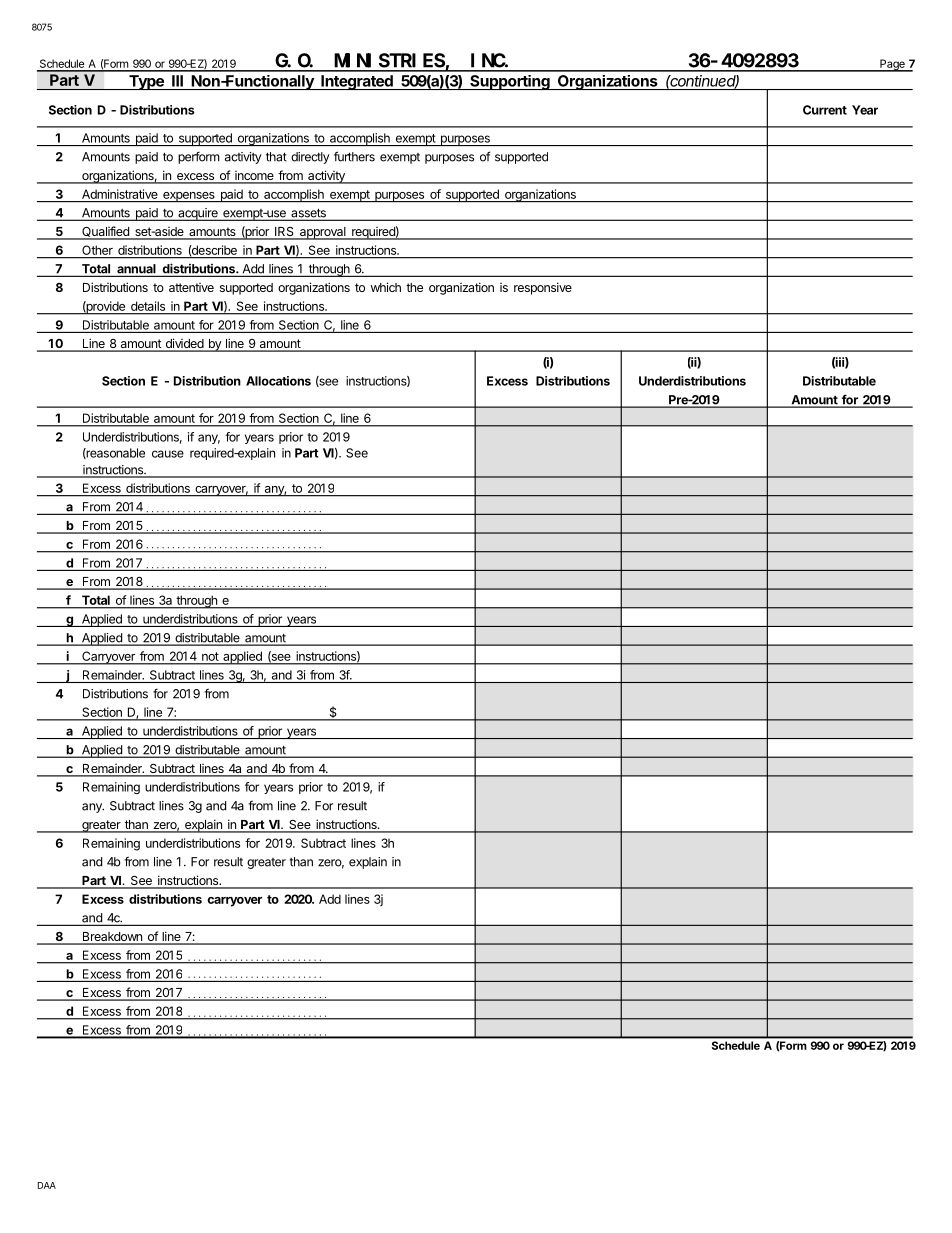 The image size is (952, 1233). I want to click on which, so click(386, 287).
